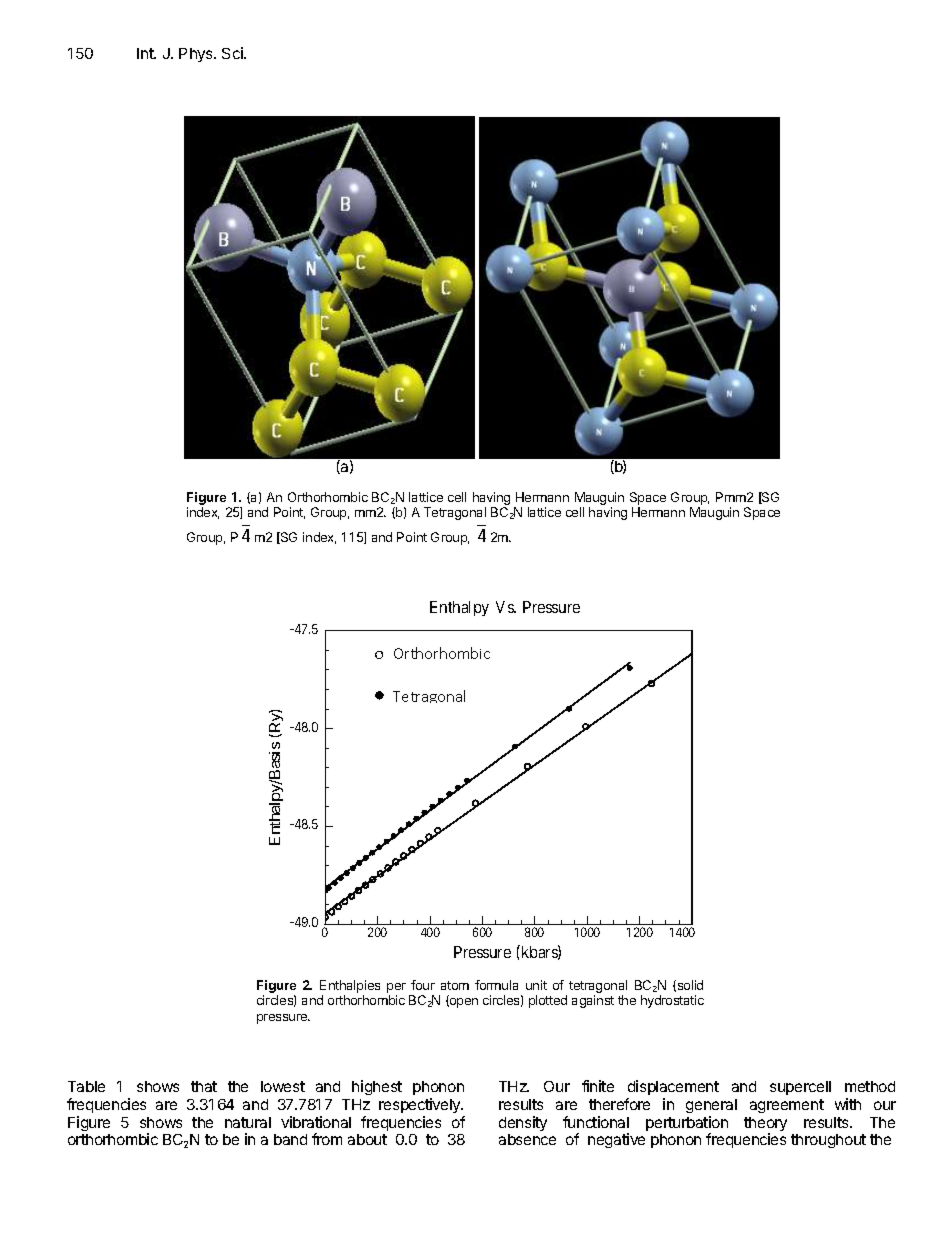  I want to click on atom, so click(455, 985).
